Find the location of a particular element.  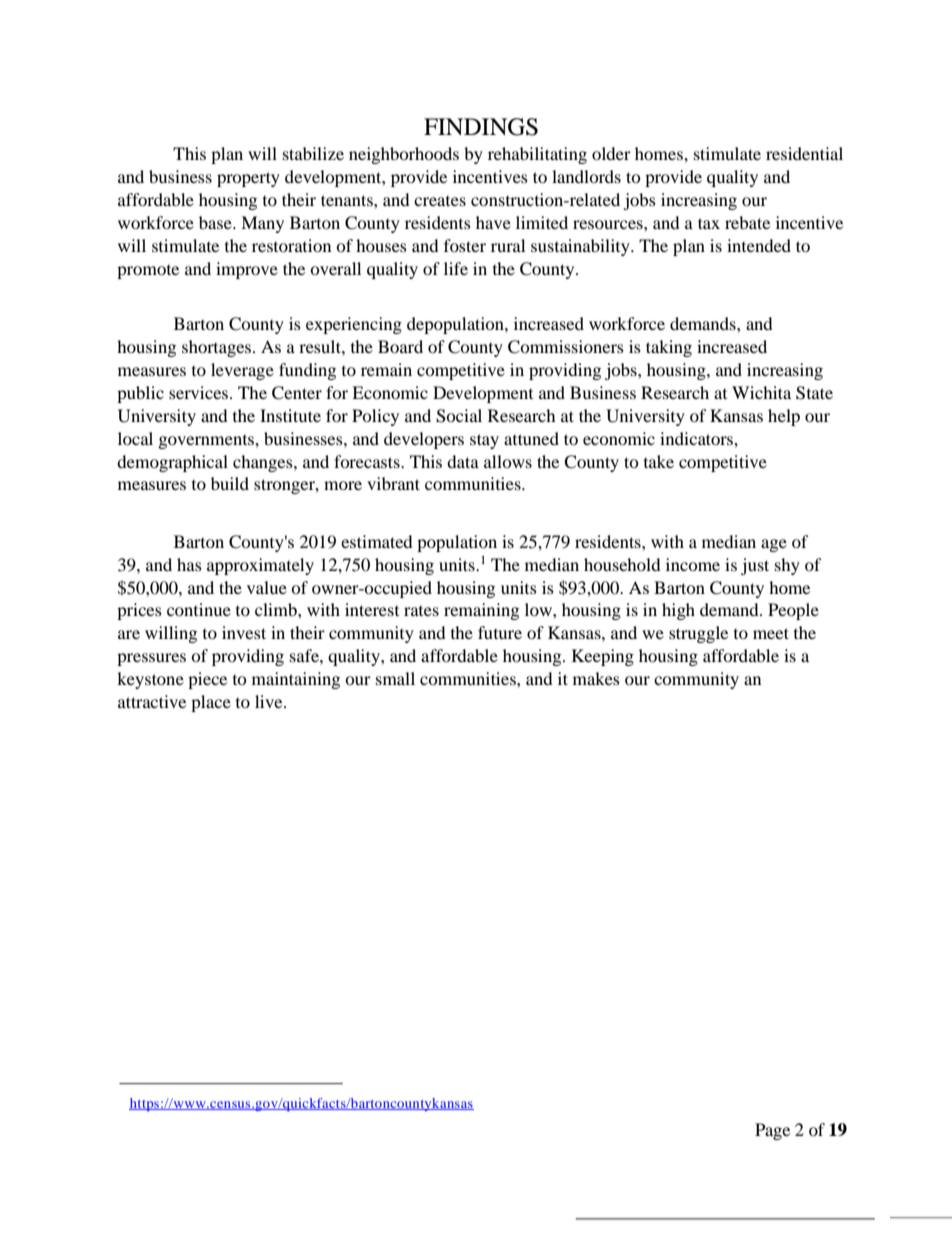

Wichita is located at coordinates (761, 392).
